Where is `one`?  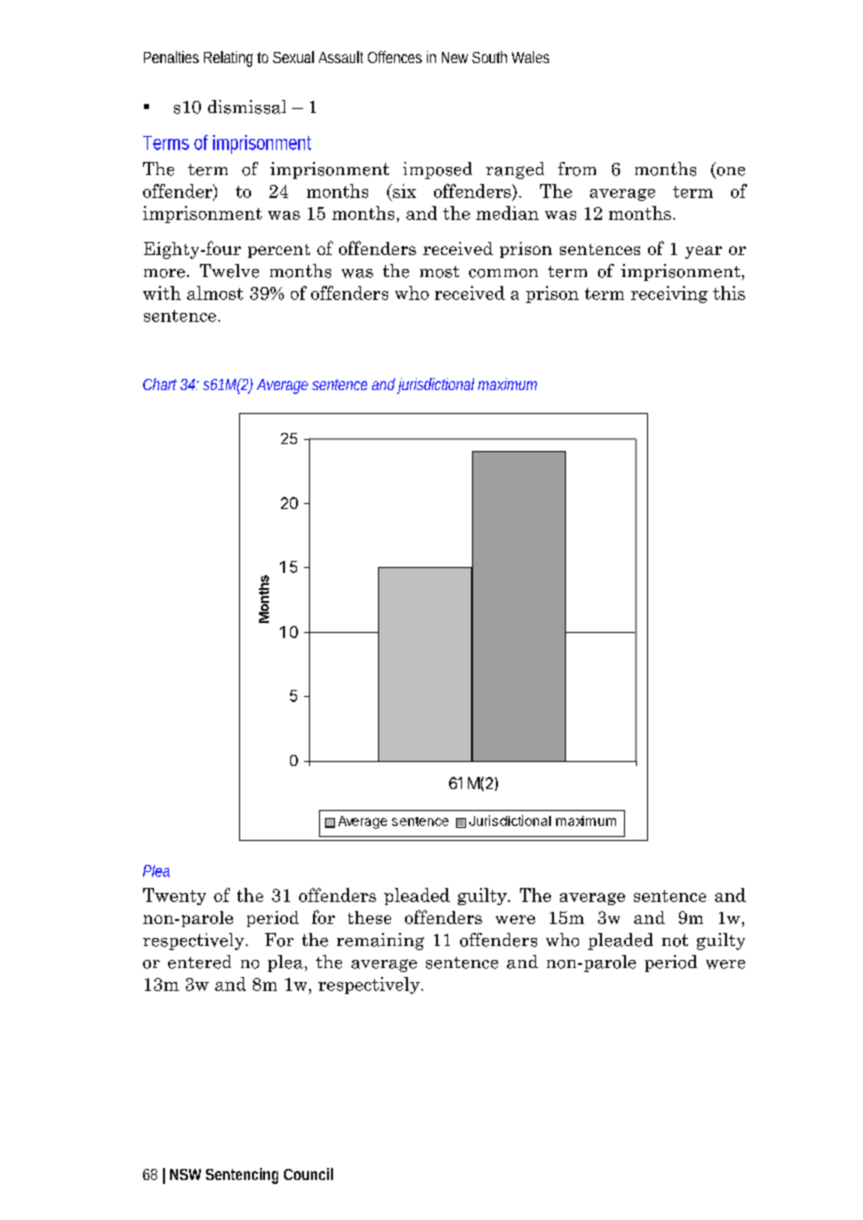
one is located at coordinates (729, 172).
